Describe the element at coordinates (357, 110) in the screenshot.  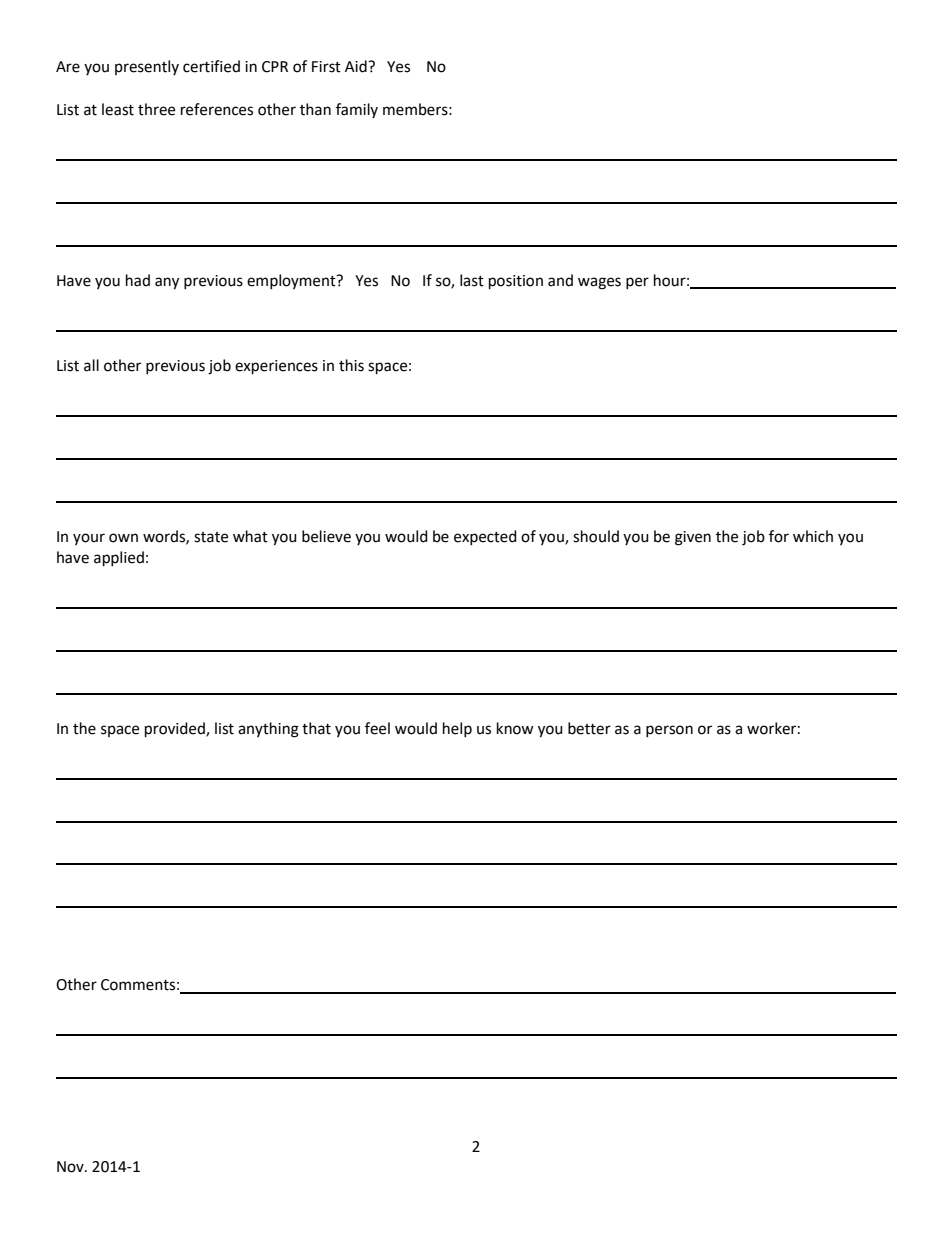
I see `family` at that location.
